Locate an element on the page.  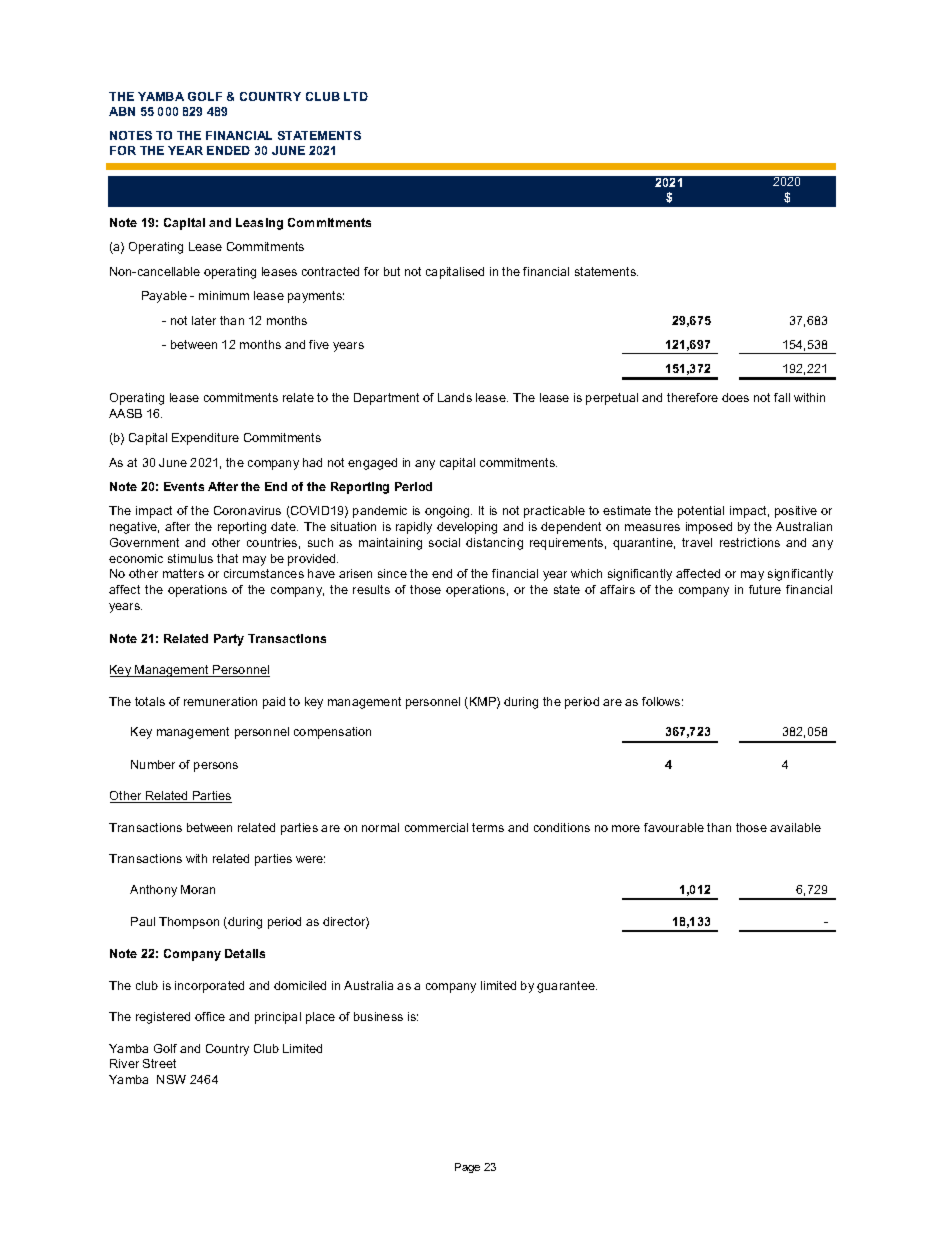
guarantee is located at coordinates (567, 987).
